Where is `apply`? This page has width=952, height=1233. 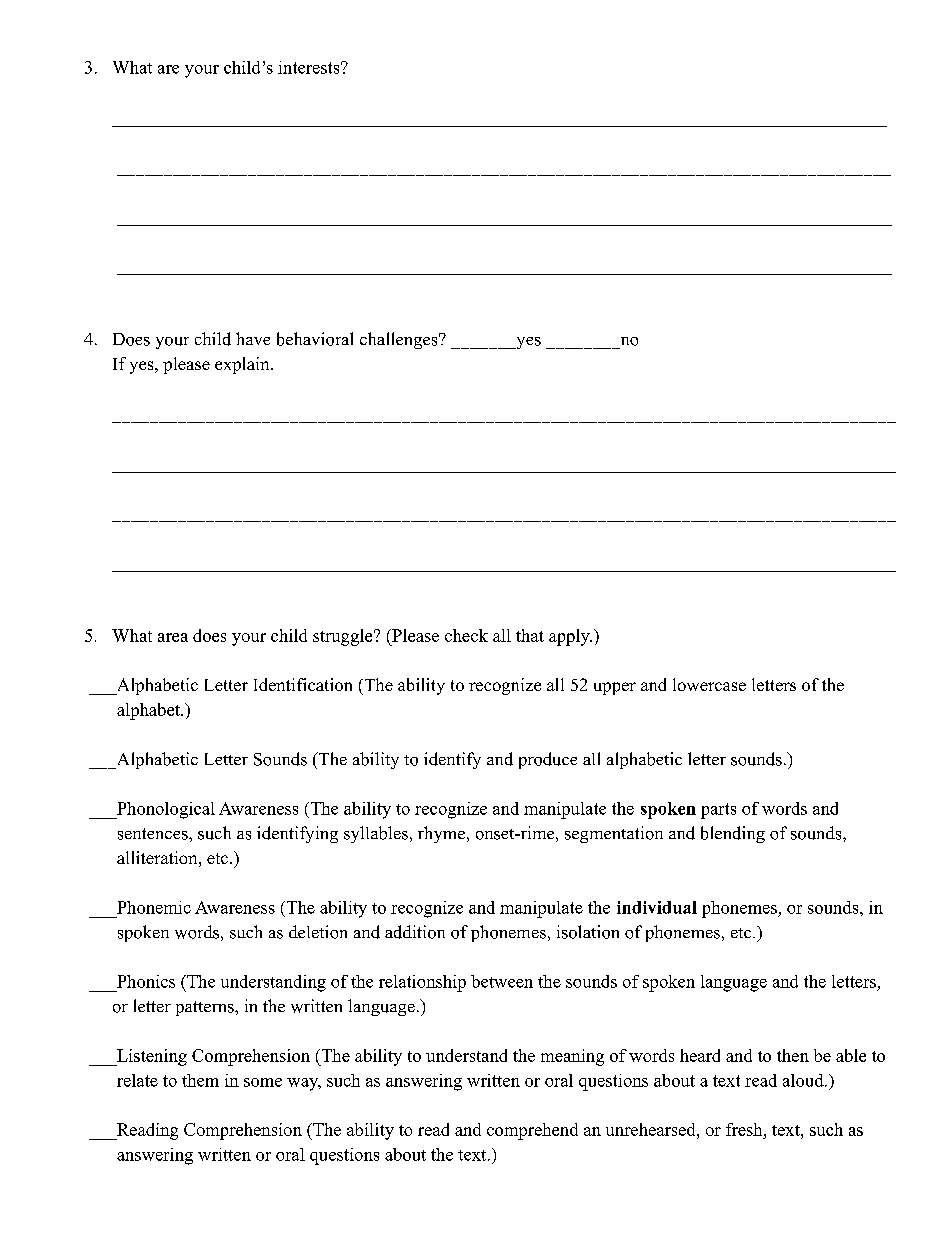
apply is located at coordinates (570, 637).
